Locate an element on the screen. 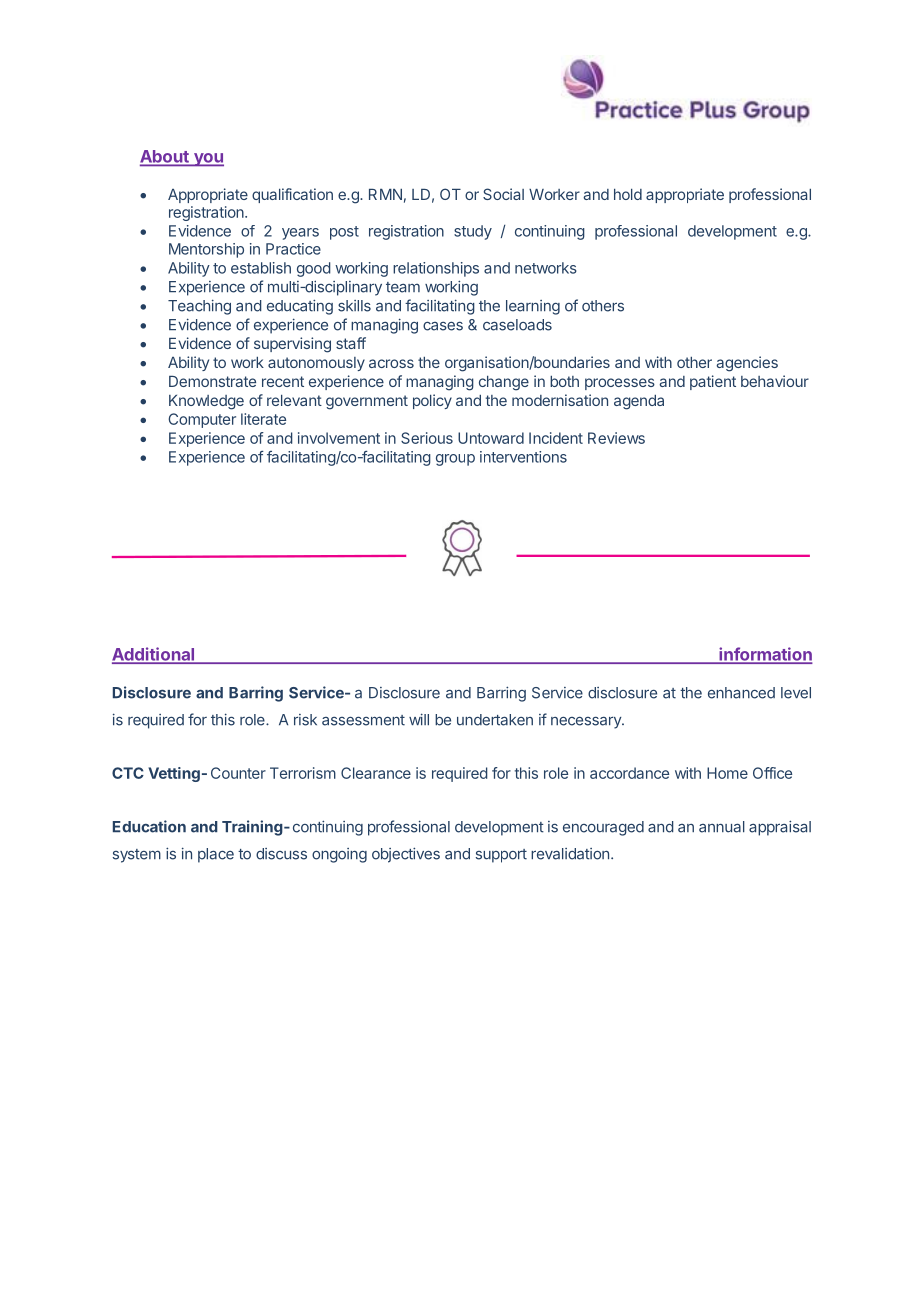 This screenshot has width=924, height=1308. support is located at coordinates (501, 856).
